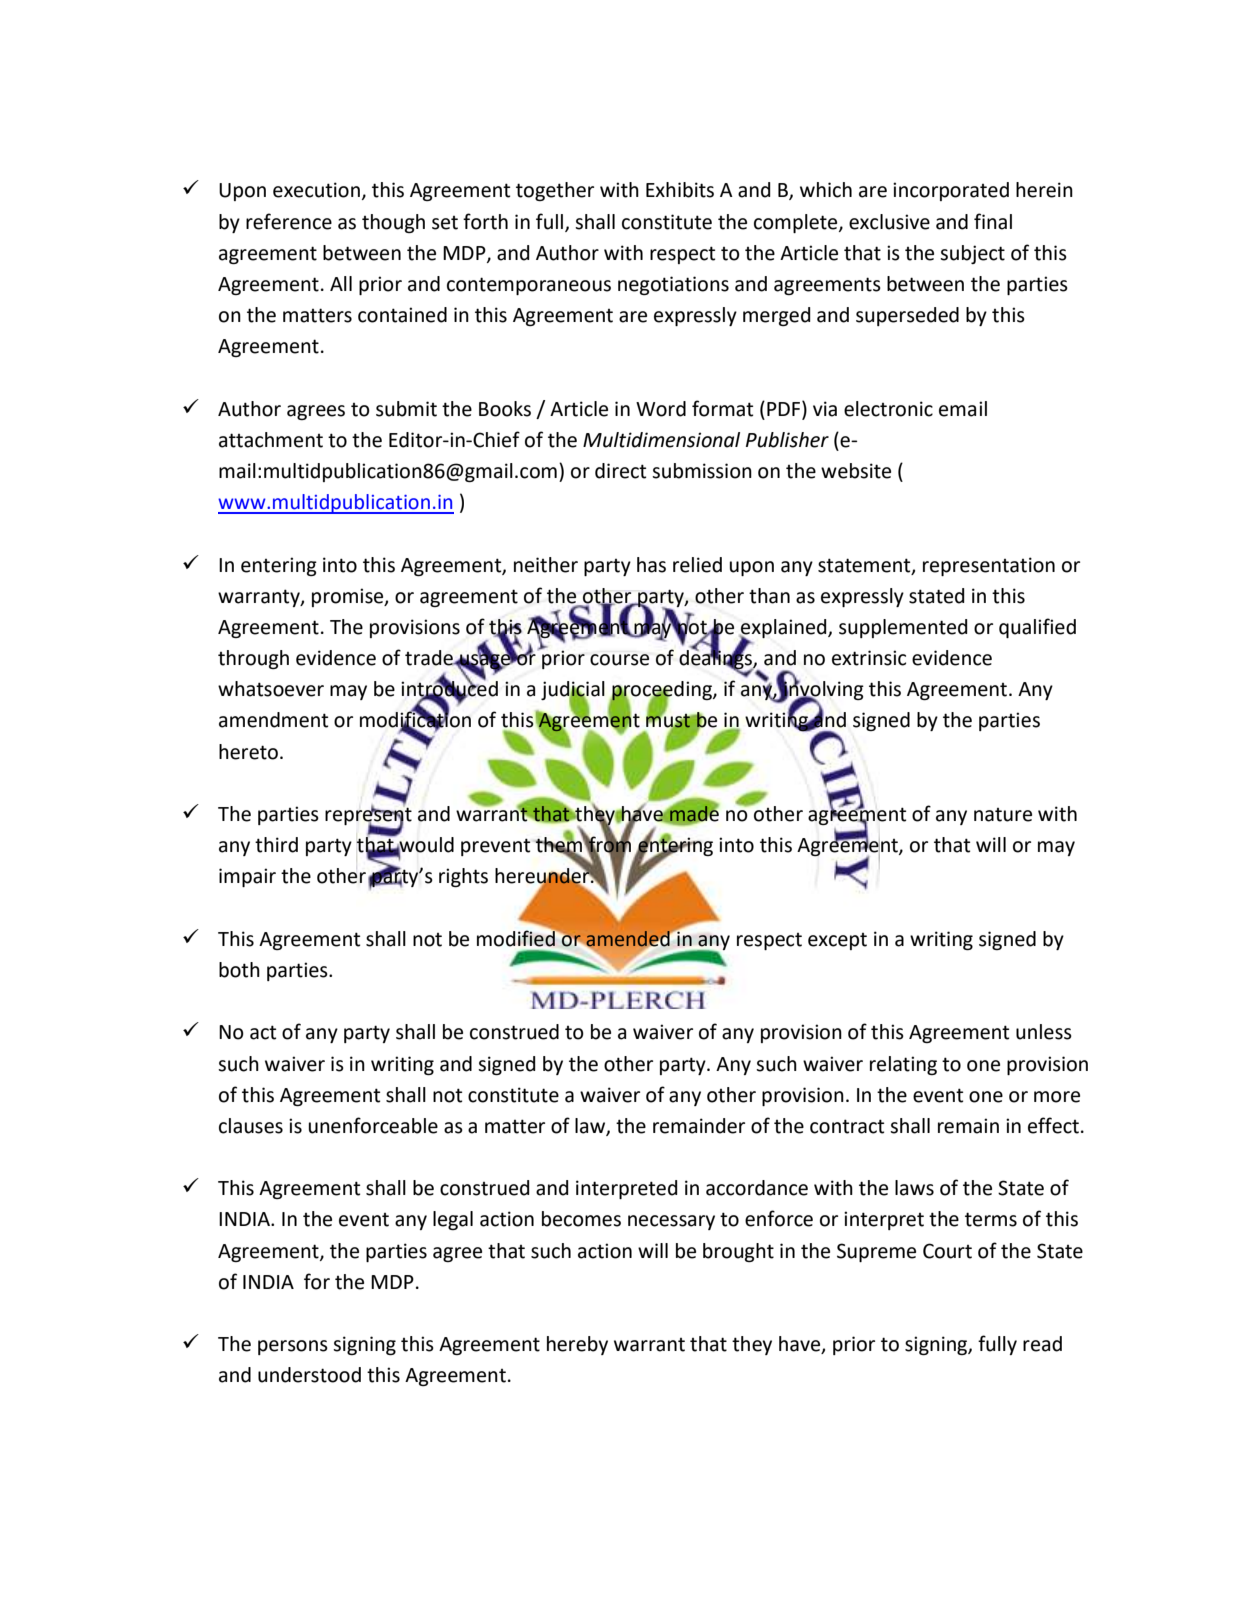 The image size is (1236, 1599). Describe the element at coordinates (1042, 1344) in the screenshot. I see `read` at that location.
